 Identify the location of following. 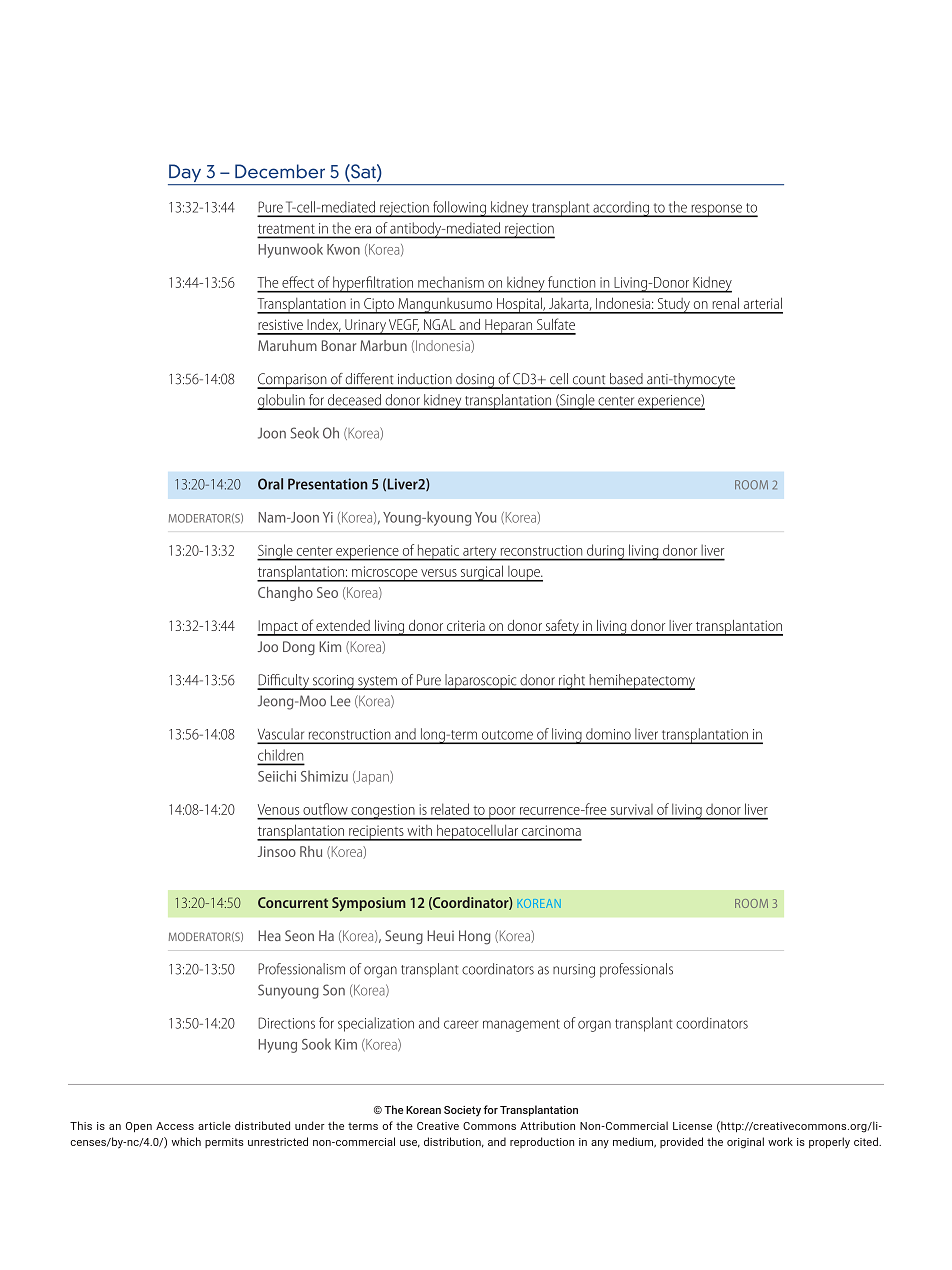
(459, 209).
